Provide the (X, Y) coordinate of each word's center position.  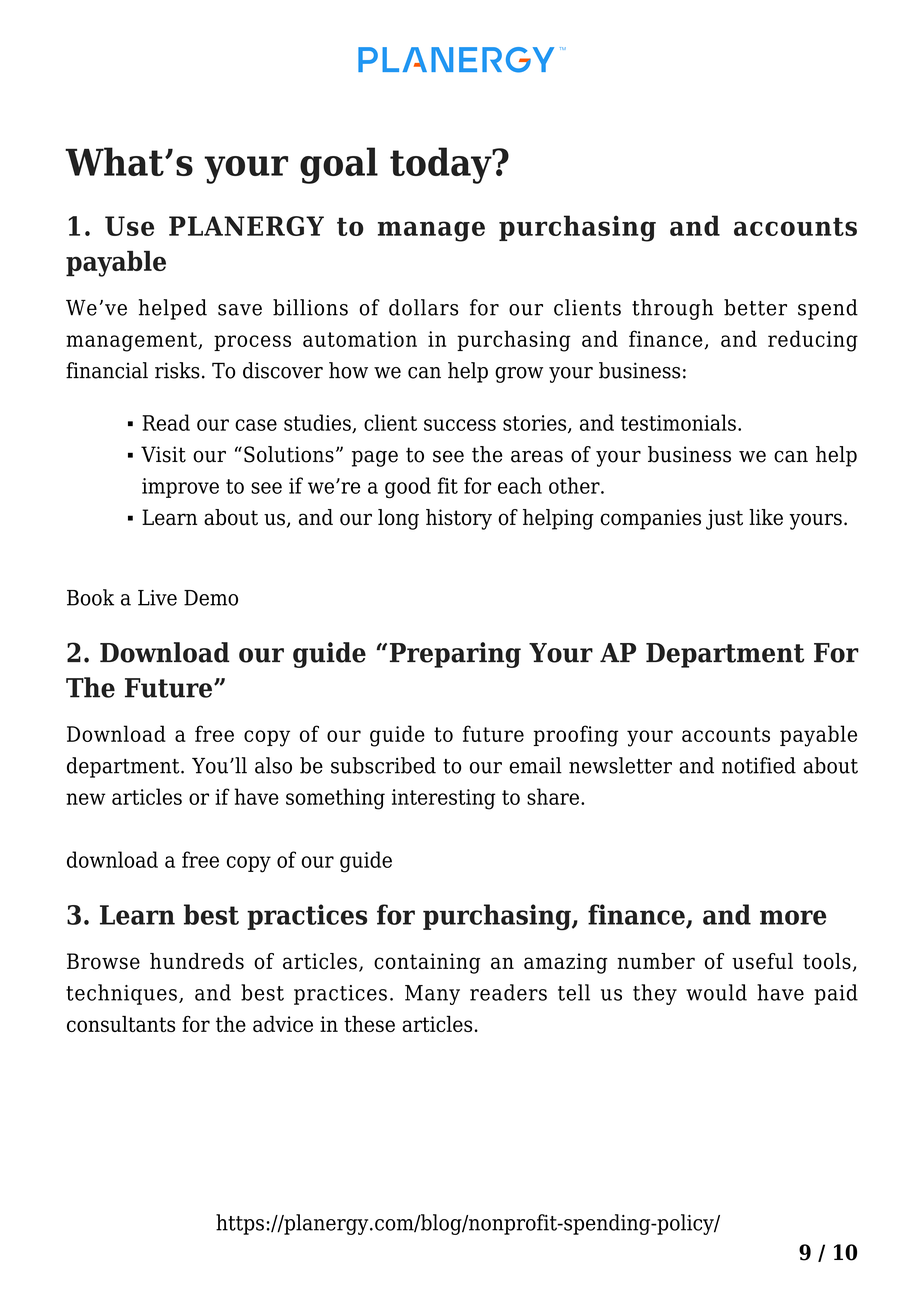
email (535, 765)
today (442, 165)
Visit (163, 454)
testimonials (678, 422)
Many (432, 995)
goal (339, 165)
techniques (121, 994)
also (273, 765)
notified (759, 765)
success (460, 425)
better (755, 307)
